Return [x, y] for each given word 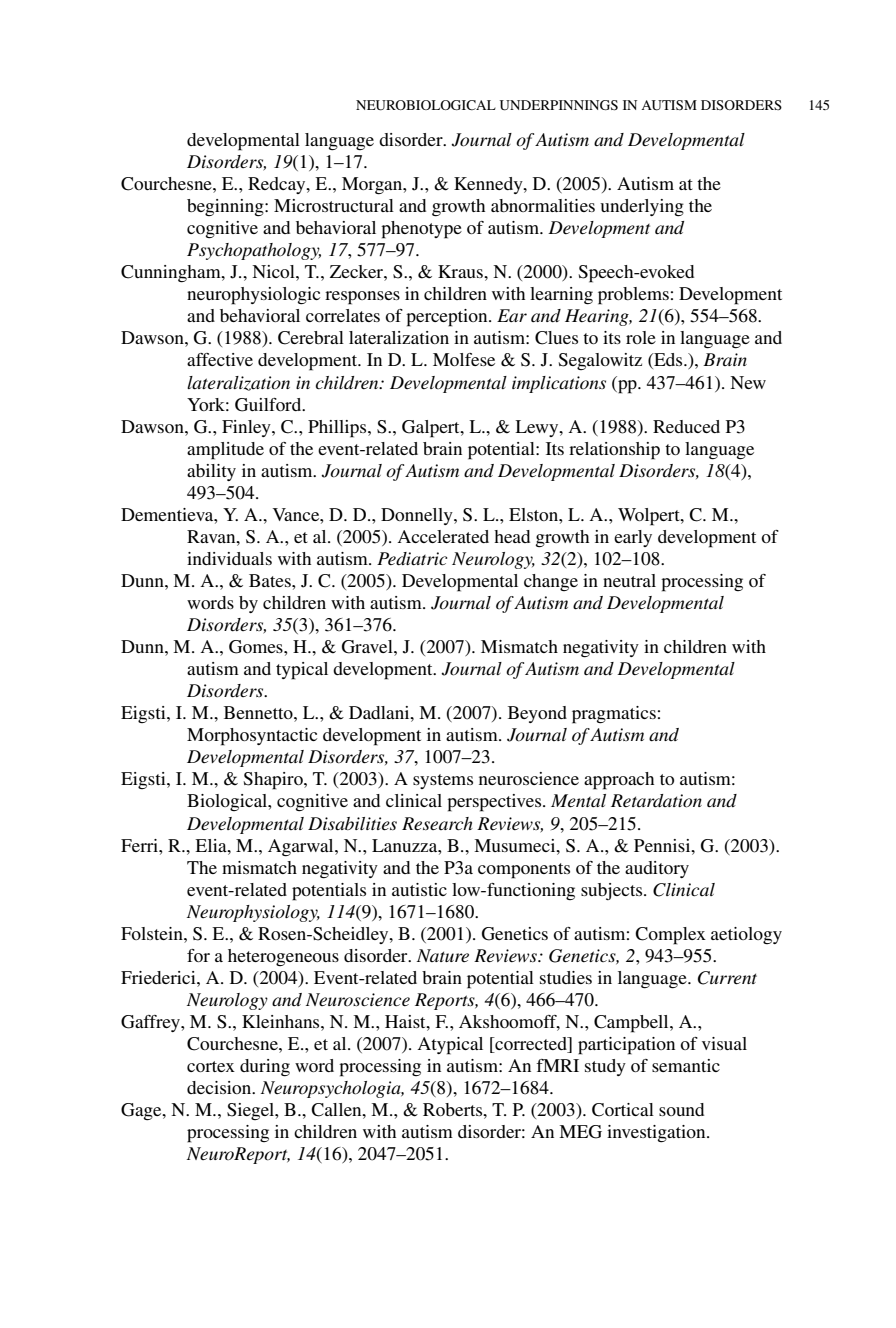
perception [448, 318]
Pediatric [412, 559]
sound [681, 1109]
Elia [212, 845]
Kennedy [489, 185]
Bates [271, 580]
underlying [642, 208]
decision [220, 1087]
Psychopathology [254, 251]
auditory [657, 869]
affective [220, 359]
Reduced [686, 426]
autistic [419, 889]
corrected [531, 1045]
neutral [629, 580]
